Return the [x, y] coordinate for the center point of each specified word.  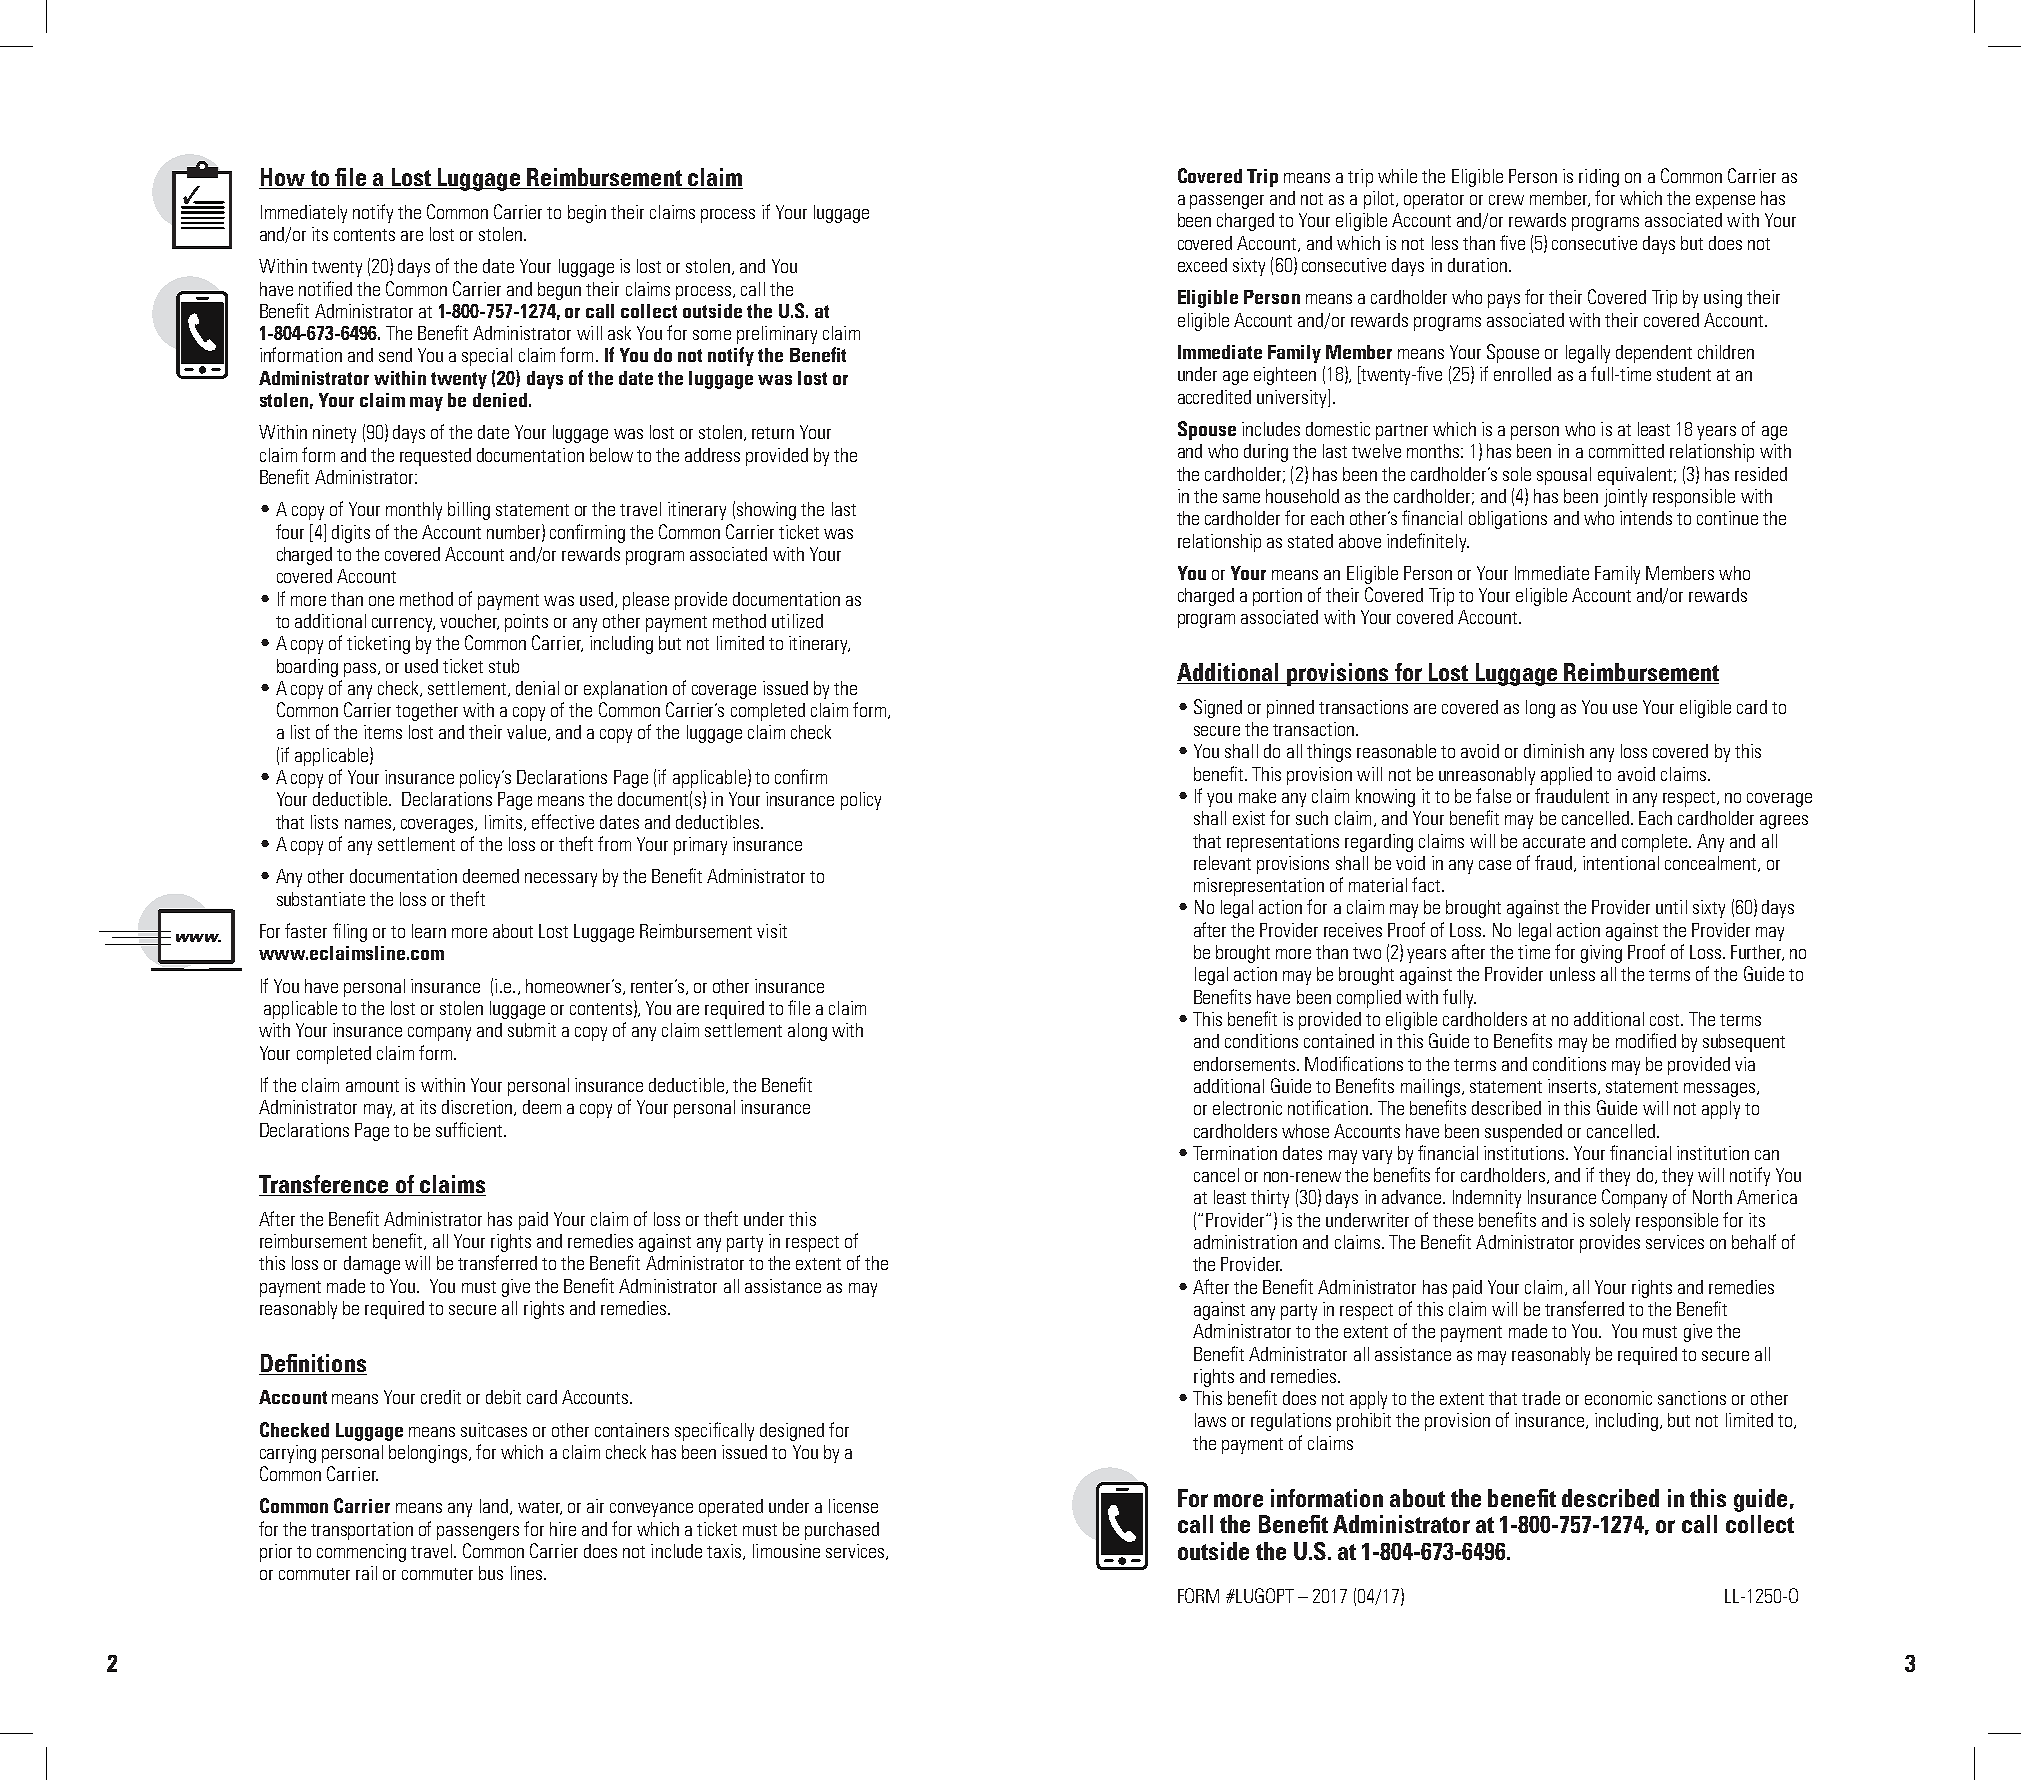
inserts [1572, 1086]
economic [1618, 1398]
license [853, 1506]
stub [504, 666]
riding [1599, 178]
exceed [1202, 265]
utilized [797, 621]
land [494, 1506]
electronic [1247, 1108]
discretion [478, 1108]
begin [587, 214]
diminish [1554, 751]
